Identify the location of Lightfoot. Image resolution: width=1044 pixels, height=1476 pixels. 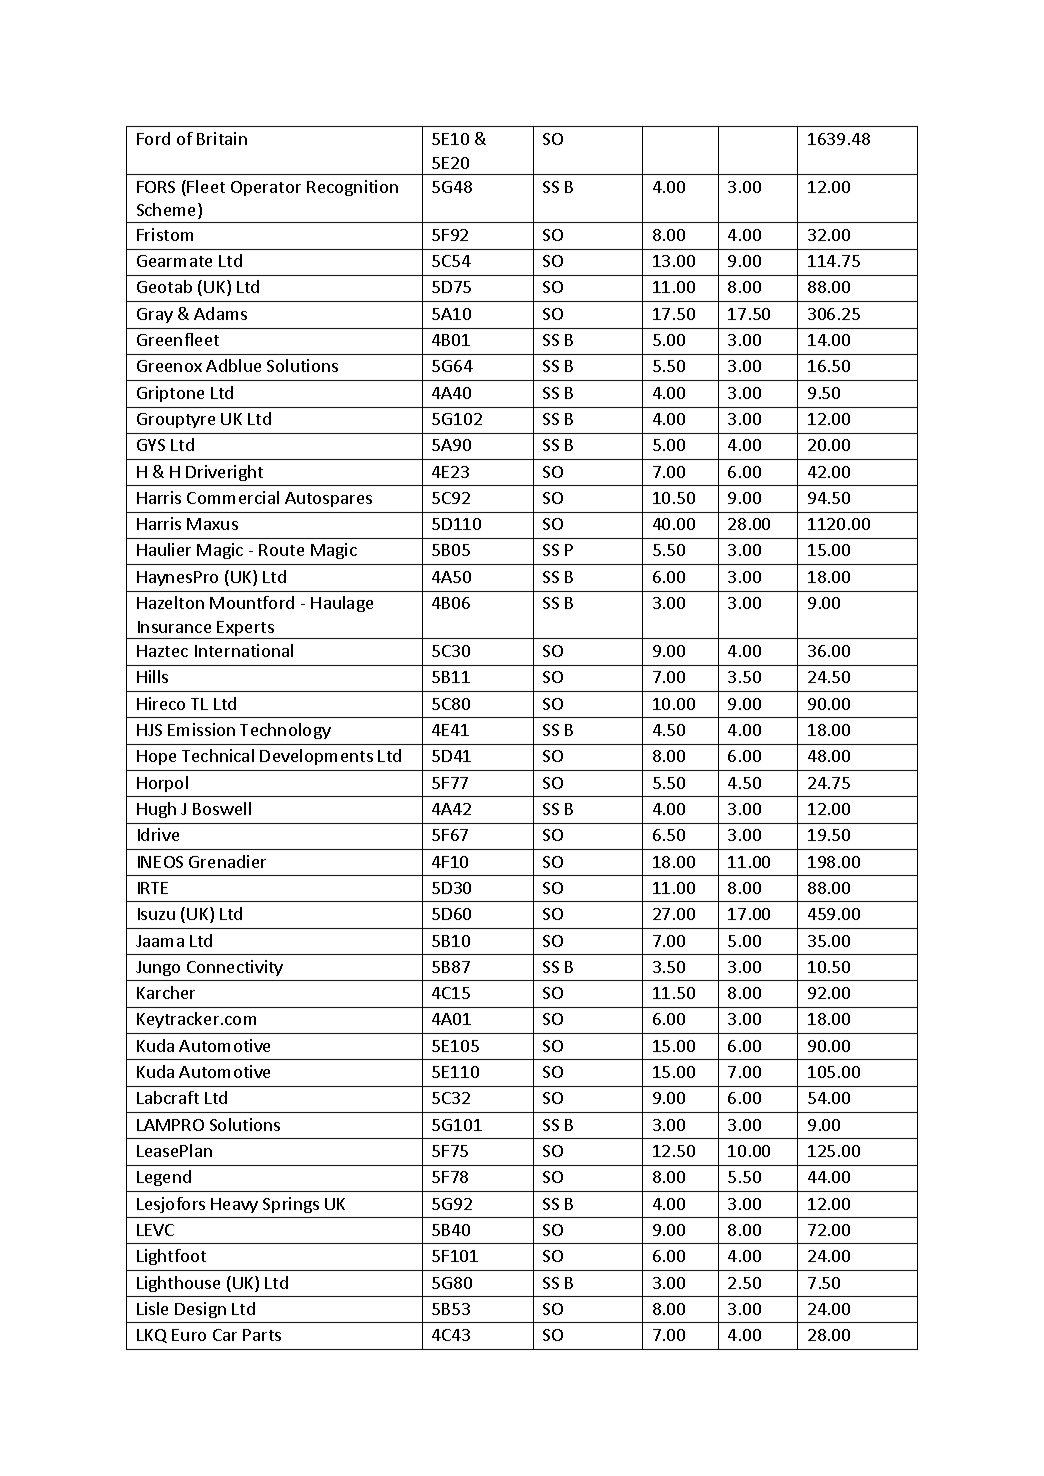
(171, 1257).
